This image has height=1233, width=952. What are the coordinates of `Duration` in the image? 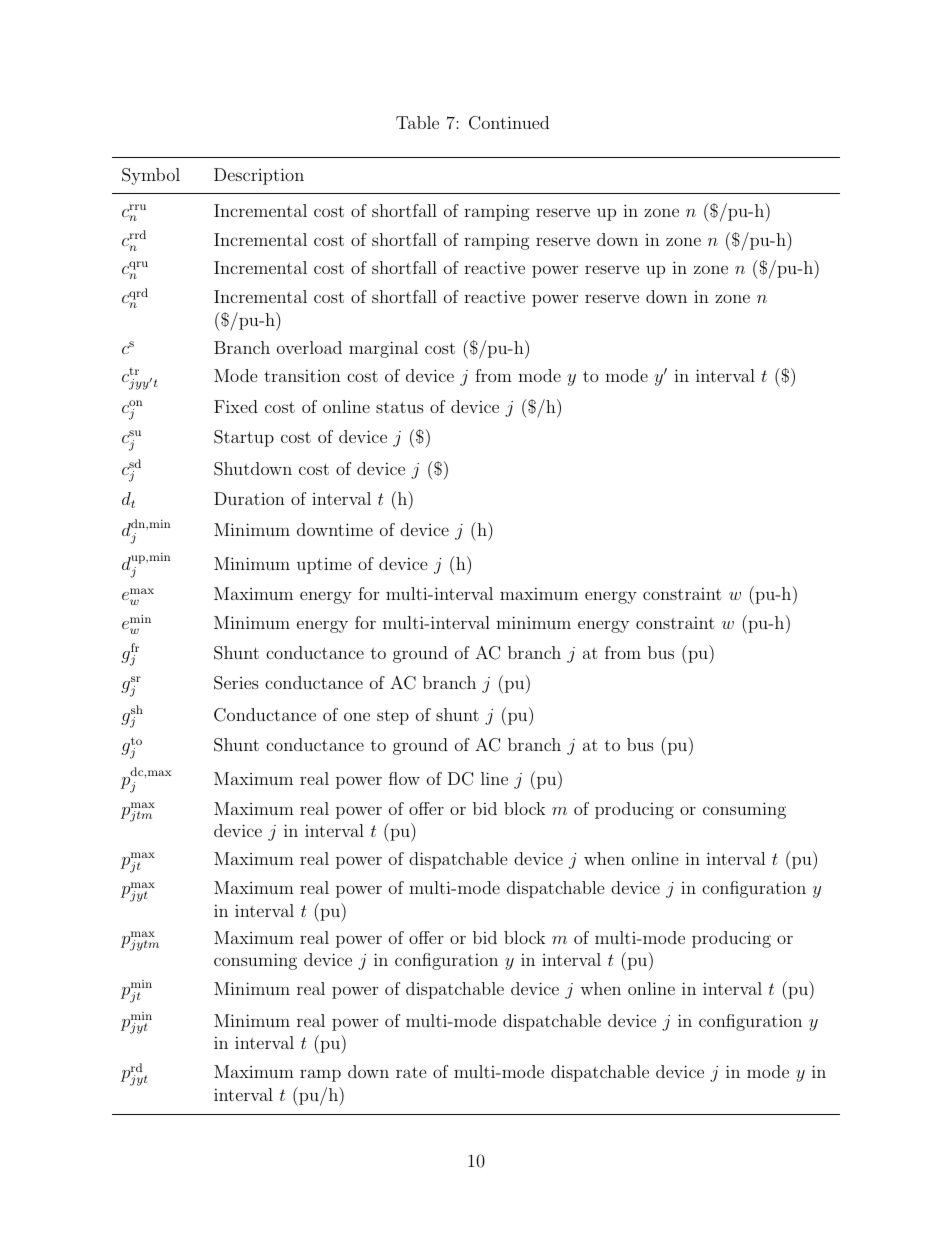 It's located at (249, 498).
